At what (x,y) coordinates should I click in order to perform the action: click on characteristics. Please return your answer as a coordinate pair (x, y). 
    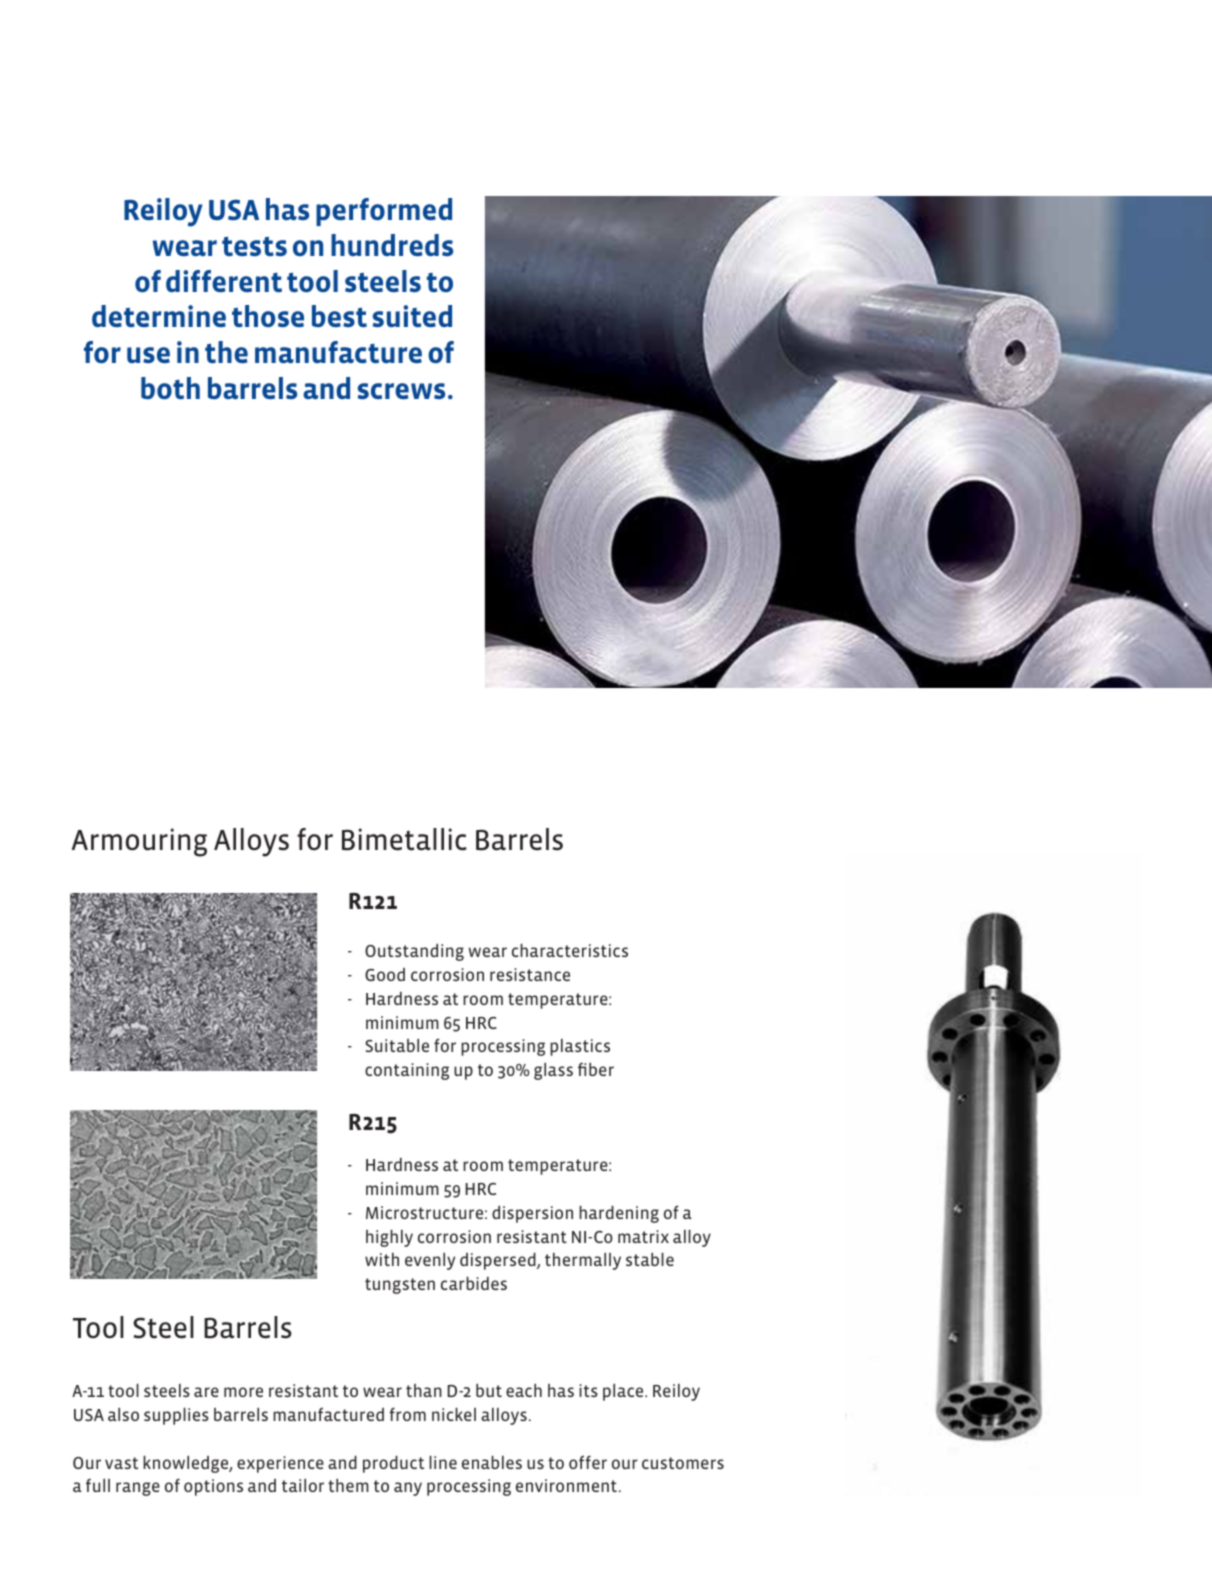
    Looking at the image, I should click on (570, 950).
